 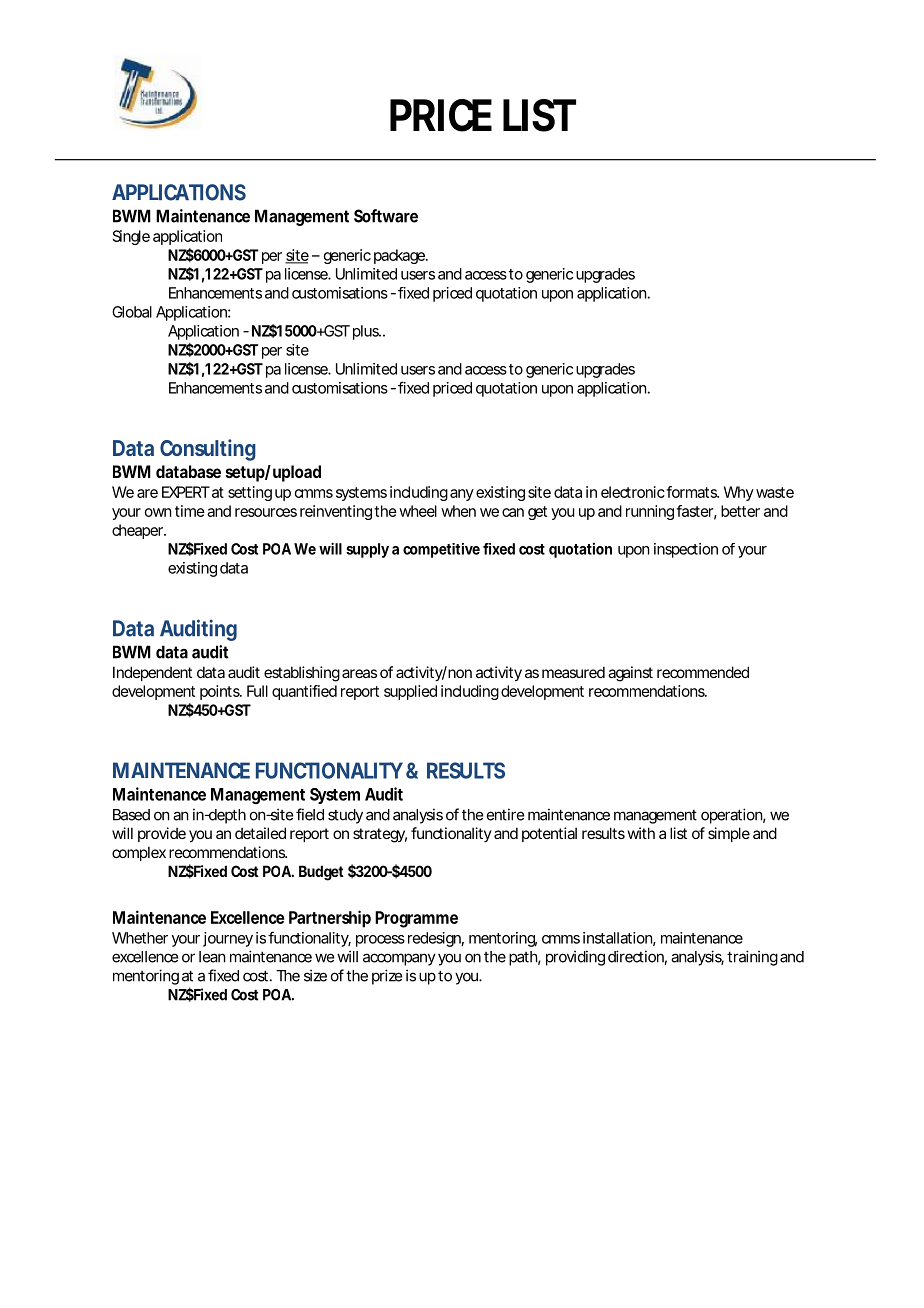 I want to click on lean, so click(x=212, y=957).
